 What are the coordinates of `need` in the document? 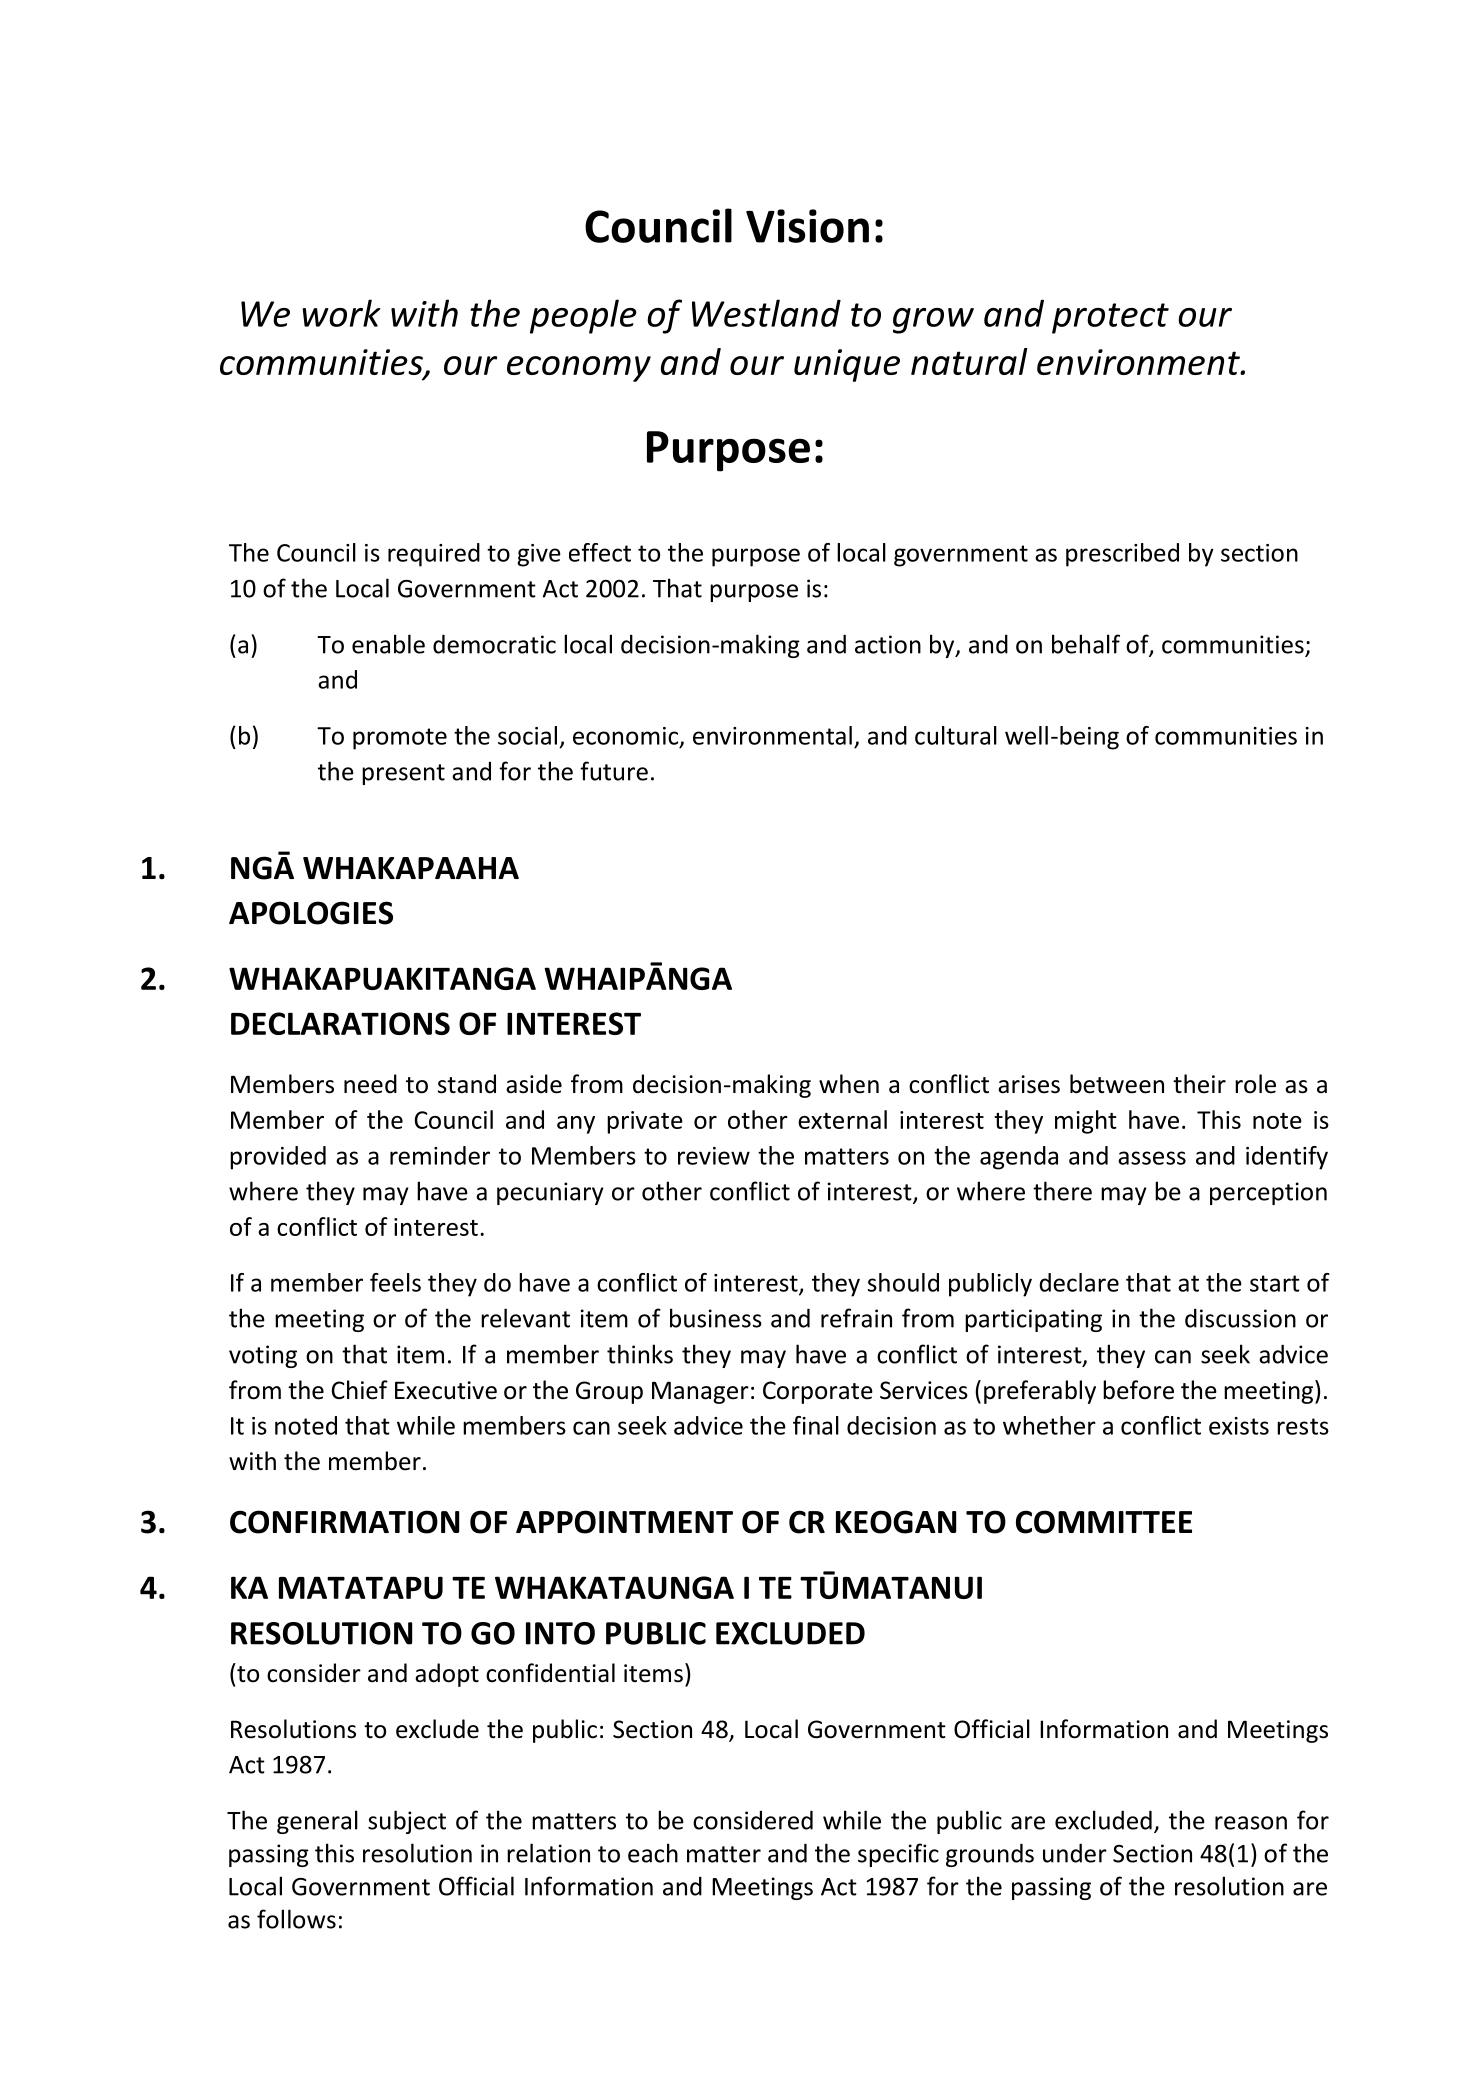 It's located at (370, 1084).
